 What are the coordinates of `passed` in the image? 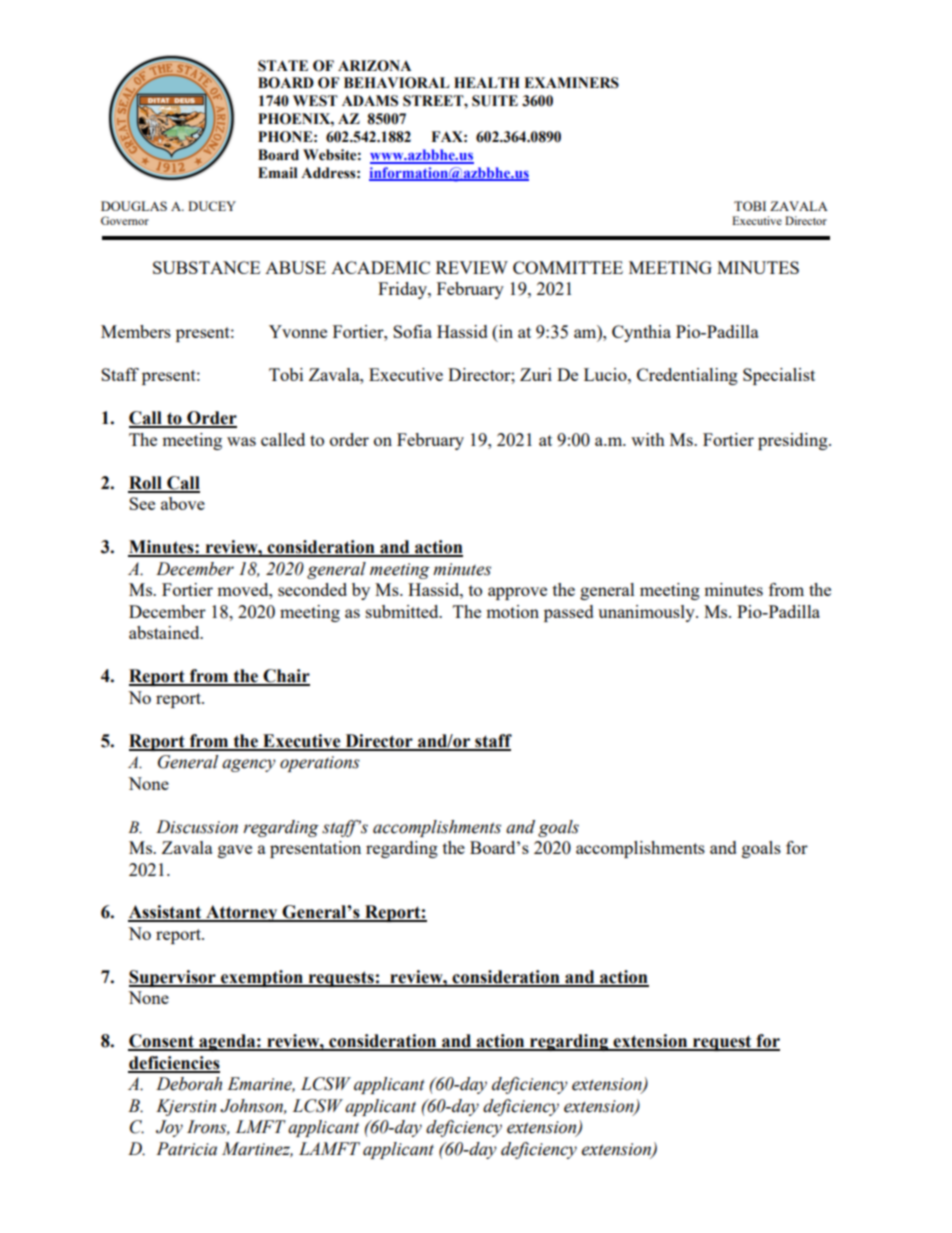 It's located at (569, 613).
